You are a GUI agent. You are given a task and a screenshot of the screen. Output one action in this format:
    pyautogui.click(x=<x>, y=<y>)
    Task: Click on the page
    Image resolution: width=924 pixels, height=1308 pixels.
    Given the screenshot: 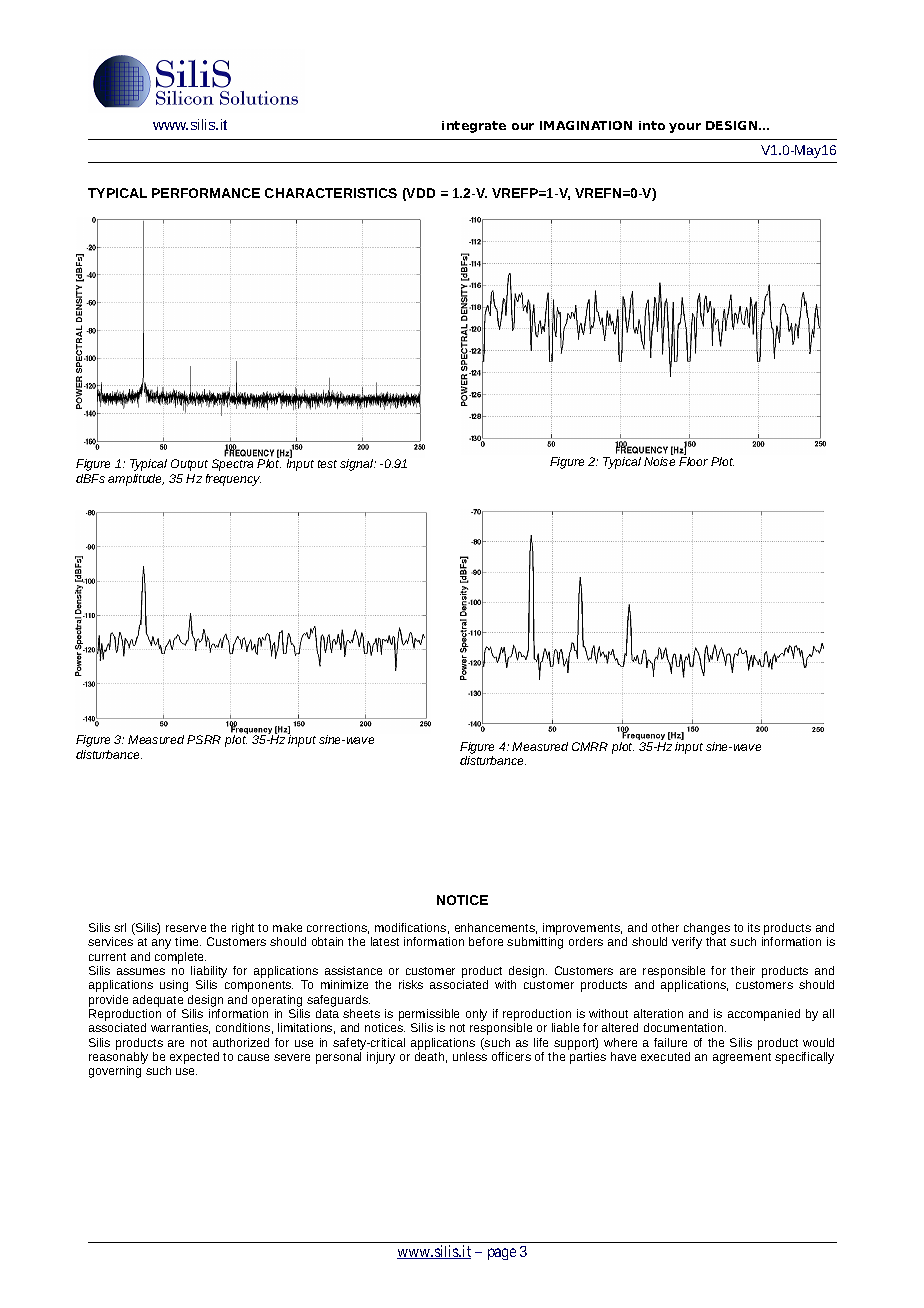 What is the action you would take?
    pyautogui.click(x=502, y=1254)
